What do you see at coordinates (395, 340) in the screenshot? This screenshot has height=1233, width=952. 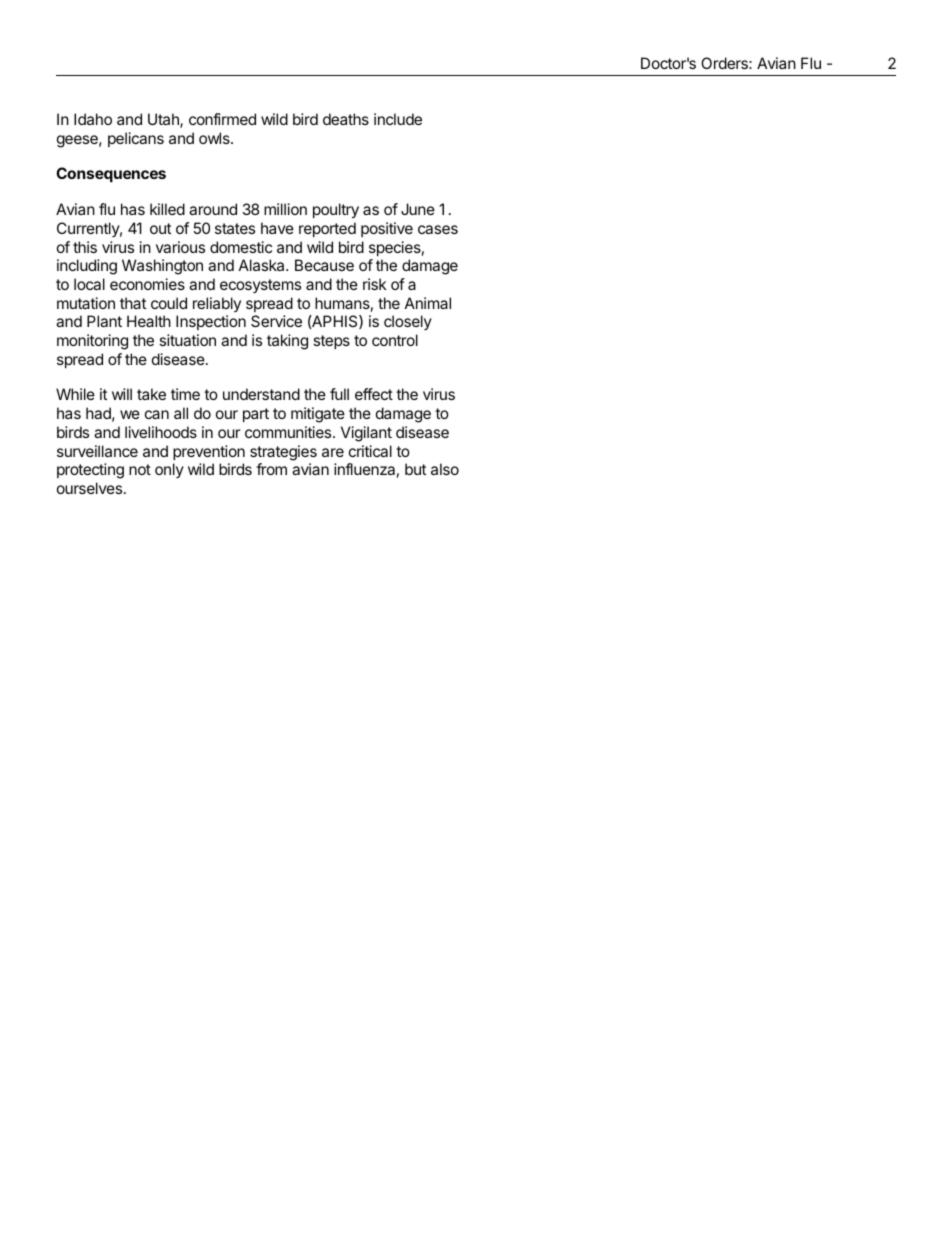 I see `control` at bounding box center [395, 340].
